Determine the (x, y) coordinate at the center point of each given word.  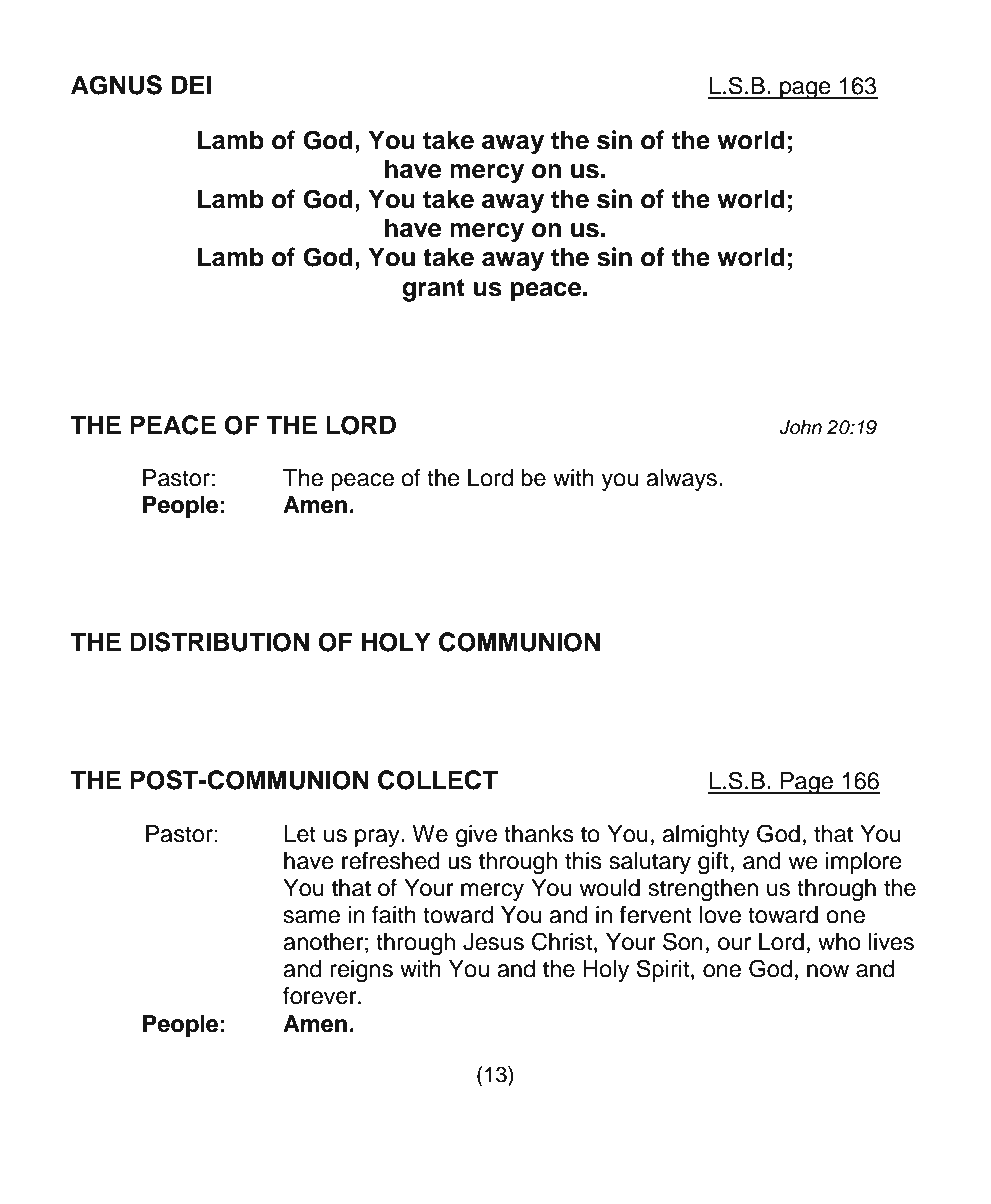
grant (433, 290)
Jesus (493, 942)
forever (321, 996)
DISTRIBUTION (219, 642)
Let (300, 834)
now (828, 971)
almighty (706, 836)
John (800, 427)
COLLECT (438, 780)
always (683, 480)
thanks (539, 834)
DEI (191, 84)
